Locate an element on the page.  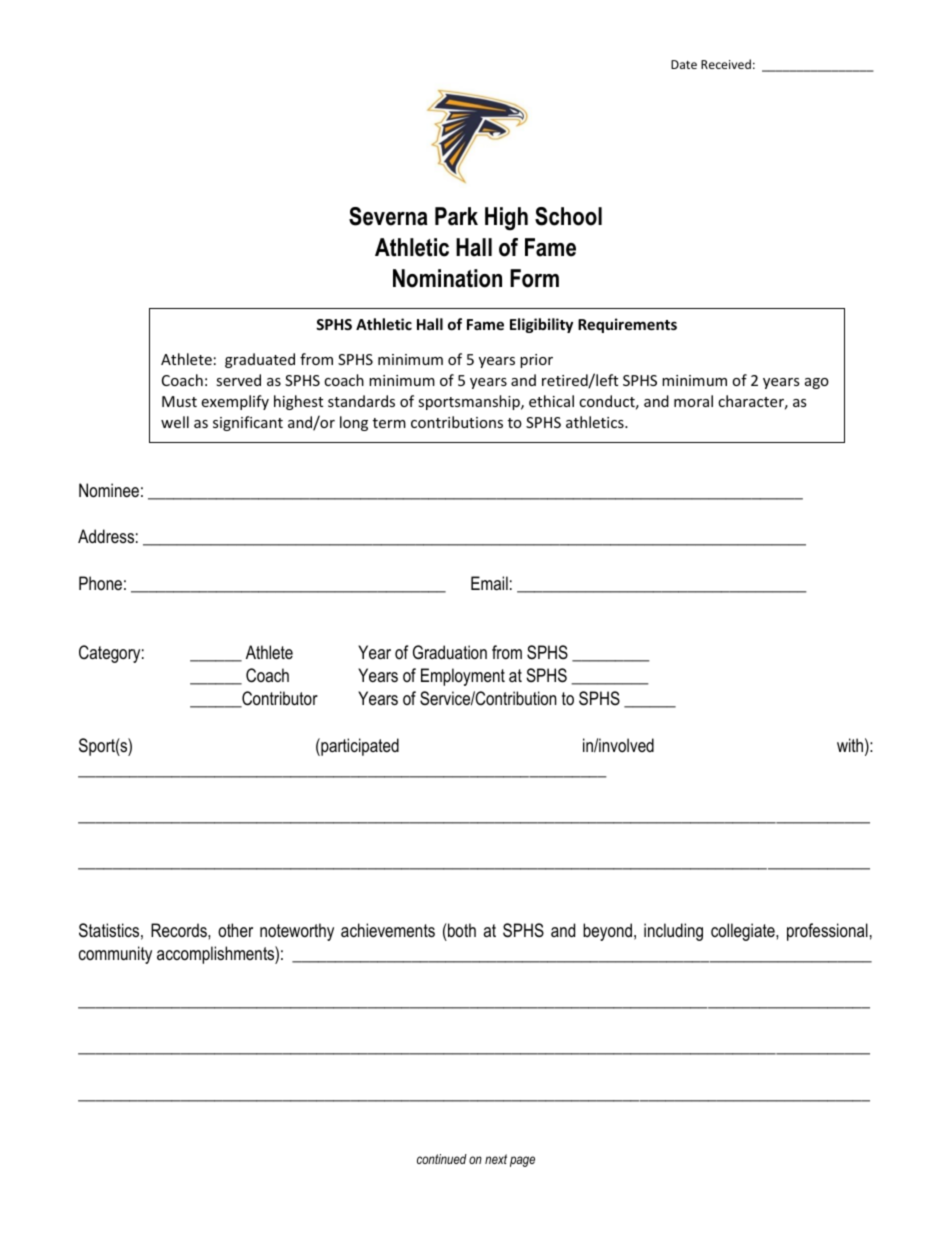
including is located at coordinates (673, 932).
